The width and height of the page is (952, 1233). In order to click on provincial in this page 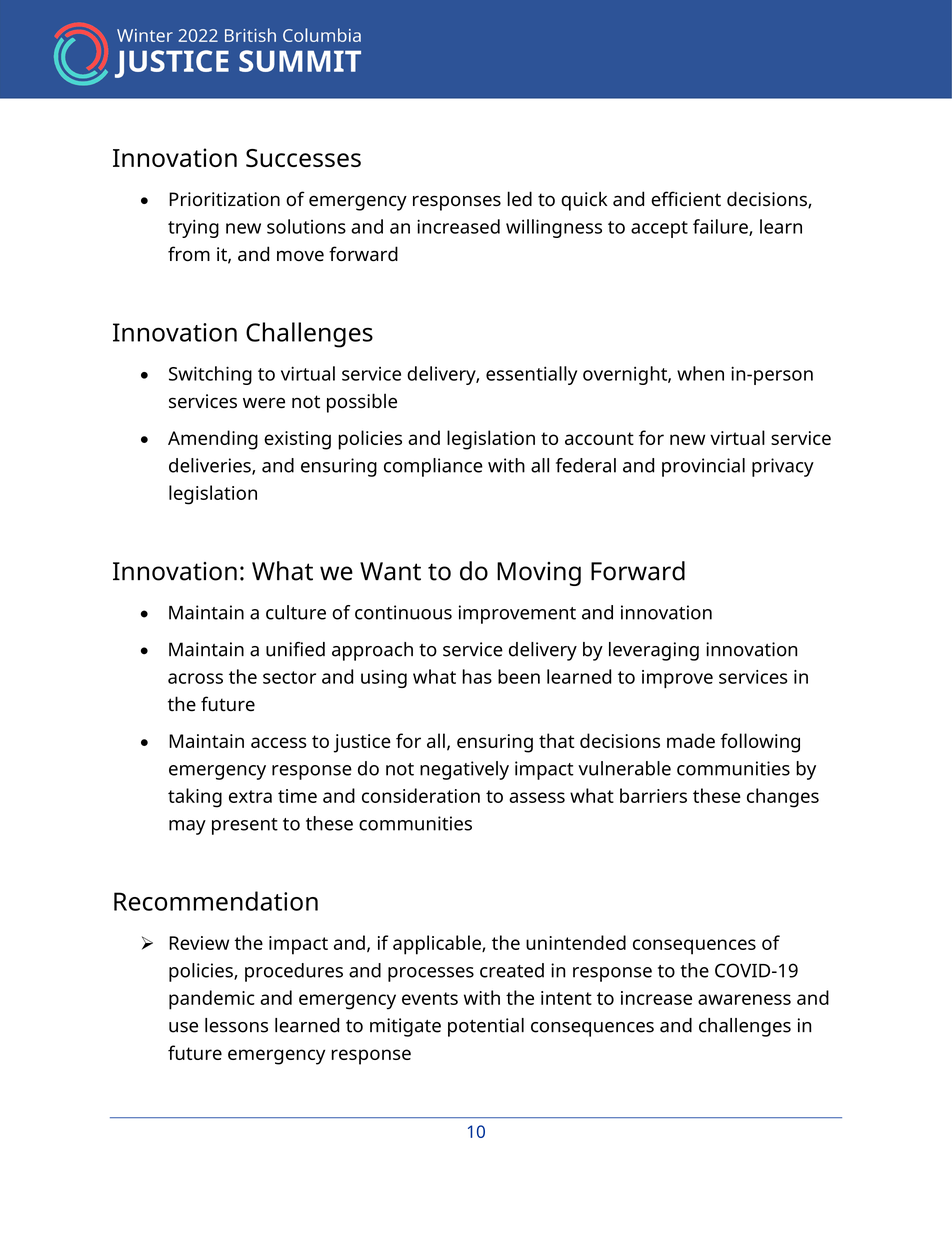, I will do `click(703, 467)`.
